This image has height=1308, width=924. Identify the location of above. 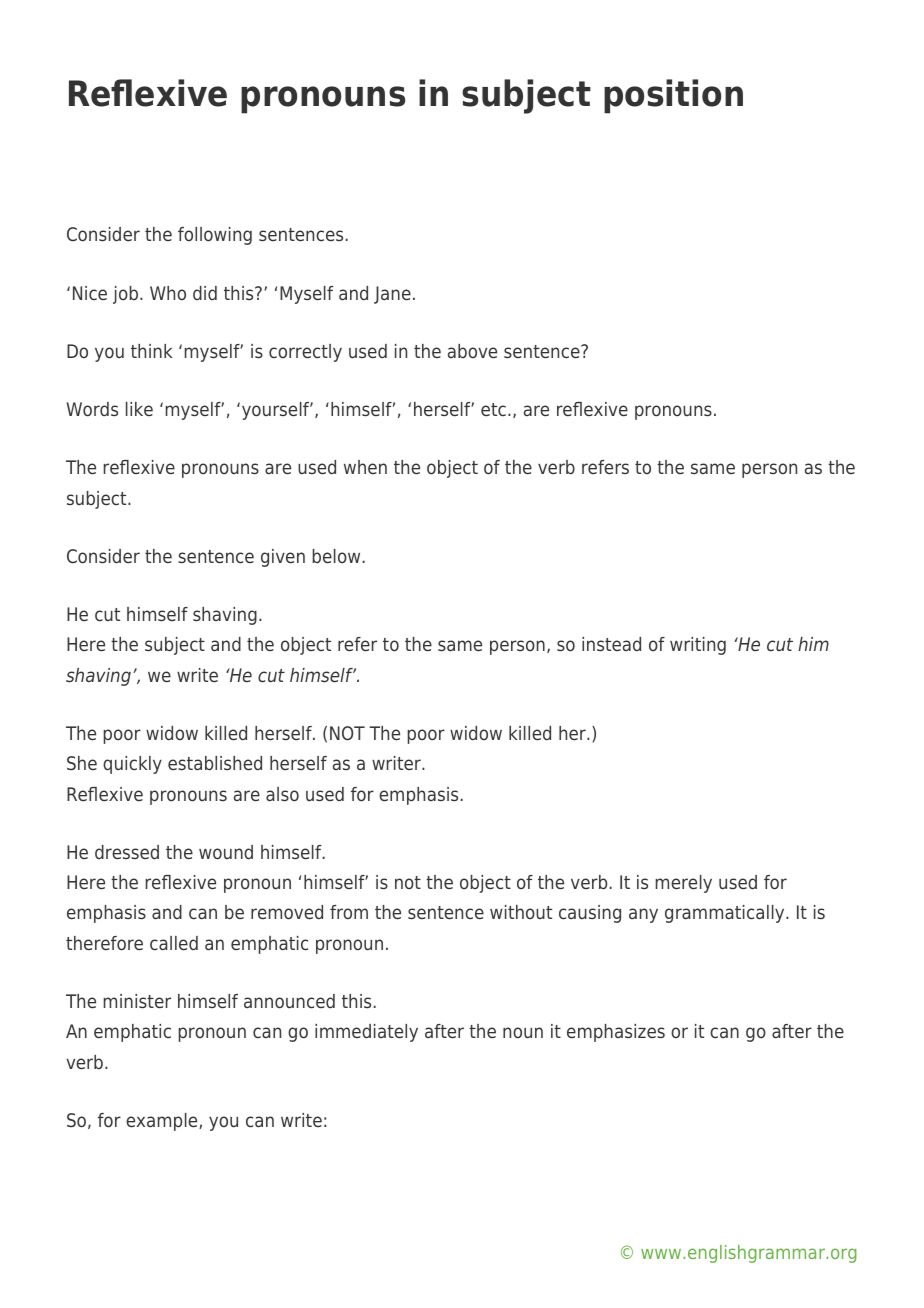
(472, 351).
